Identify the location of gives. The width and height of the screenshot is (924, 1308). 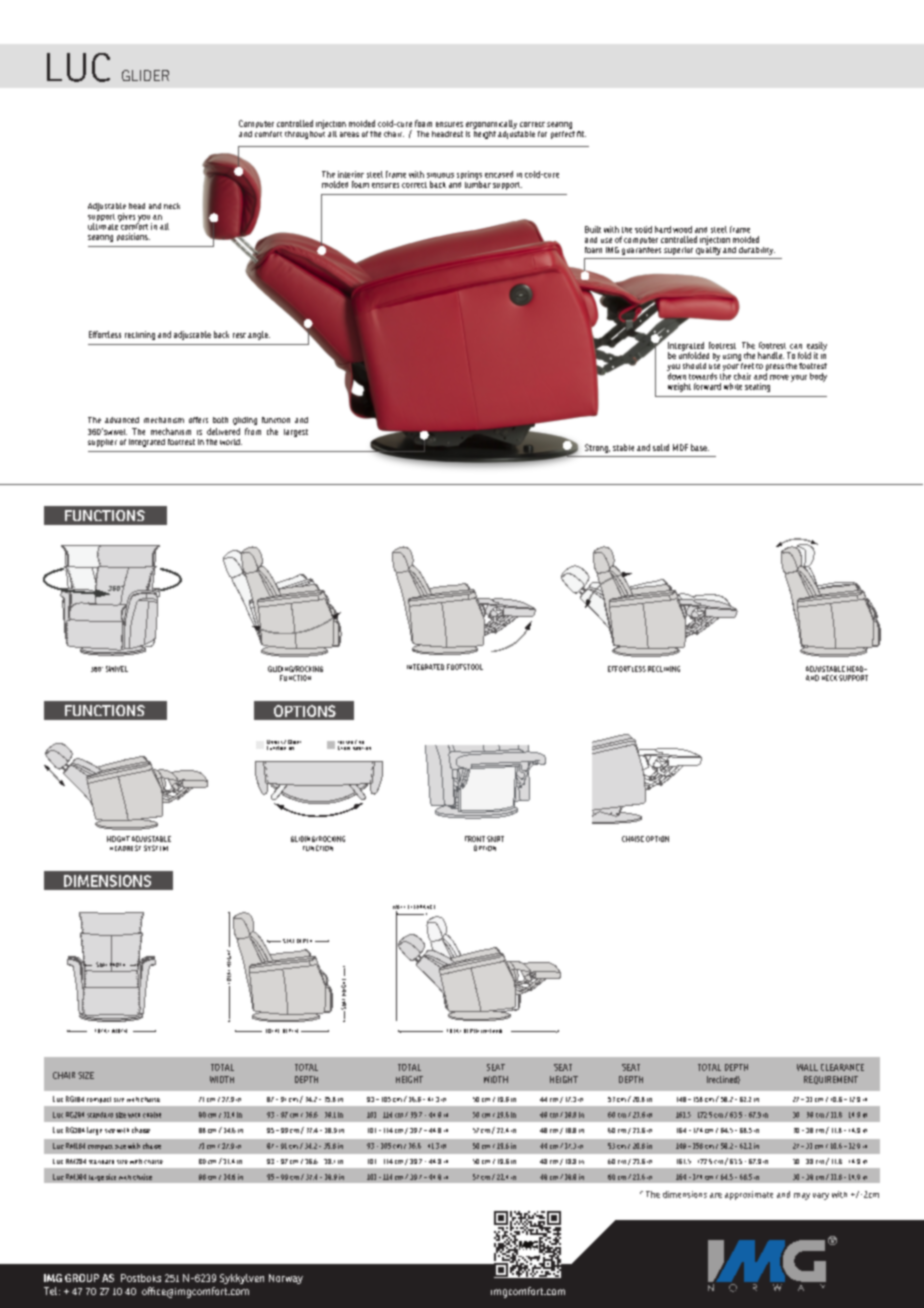
(126, 217).
